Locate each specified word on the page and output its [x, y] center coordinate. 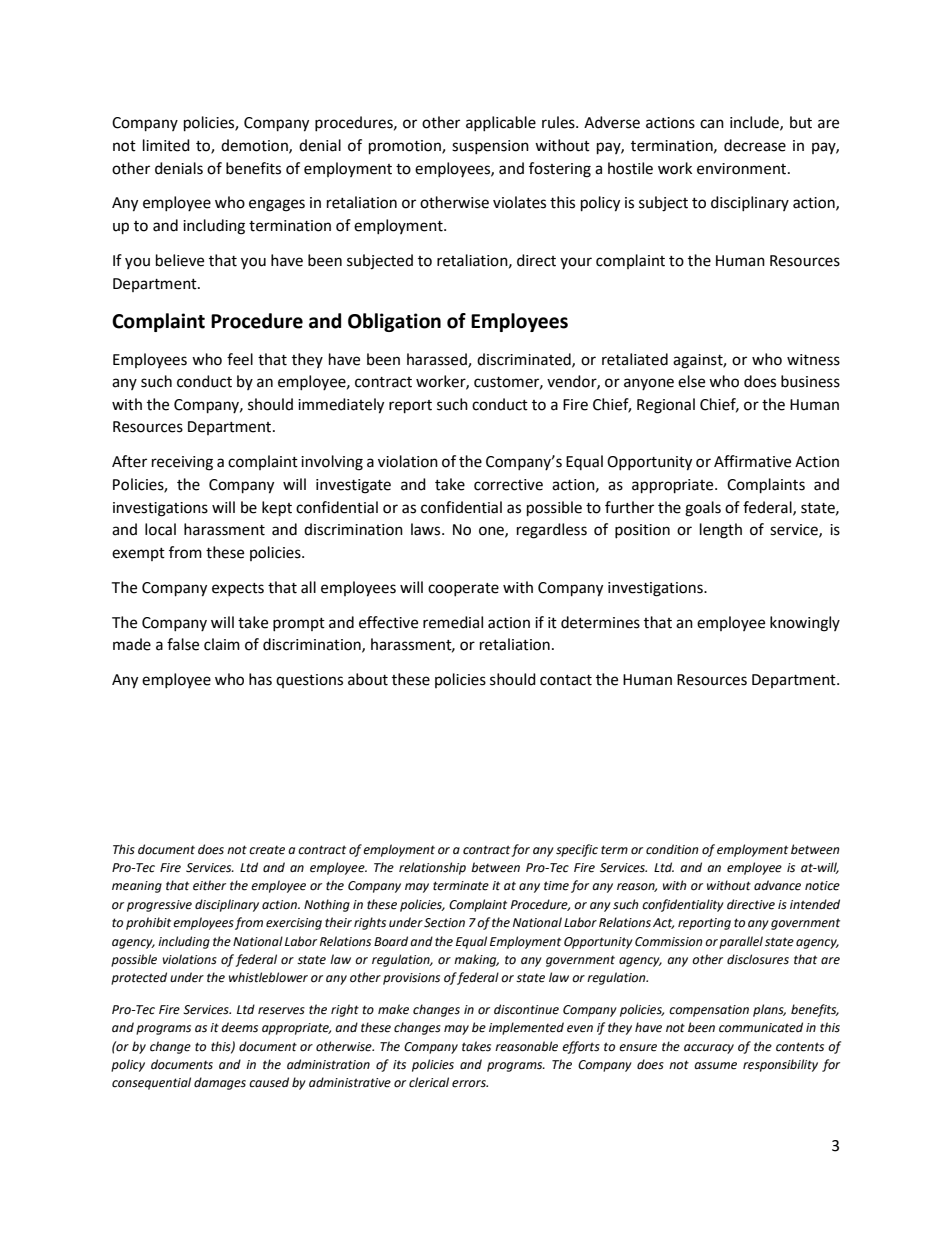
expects [238, 589]
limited [166, 145]
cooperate [463, 589]
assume [715, 1066]
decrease [755, 145]
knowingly [805, 624]
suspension [490, 147]
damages [220, 1083]
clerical [429, 1082]
